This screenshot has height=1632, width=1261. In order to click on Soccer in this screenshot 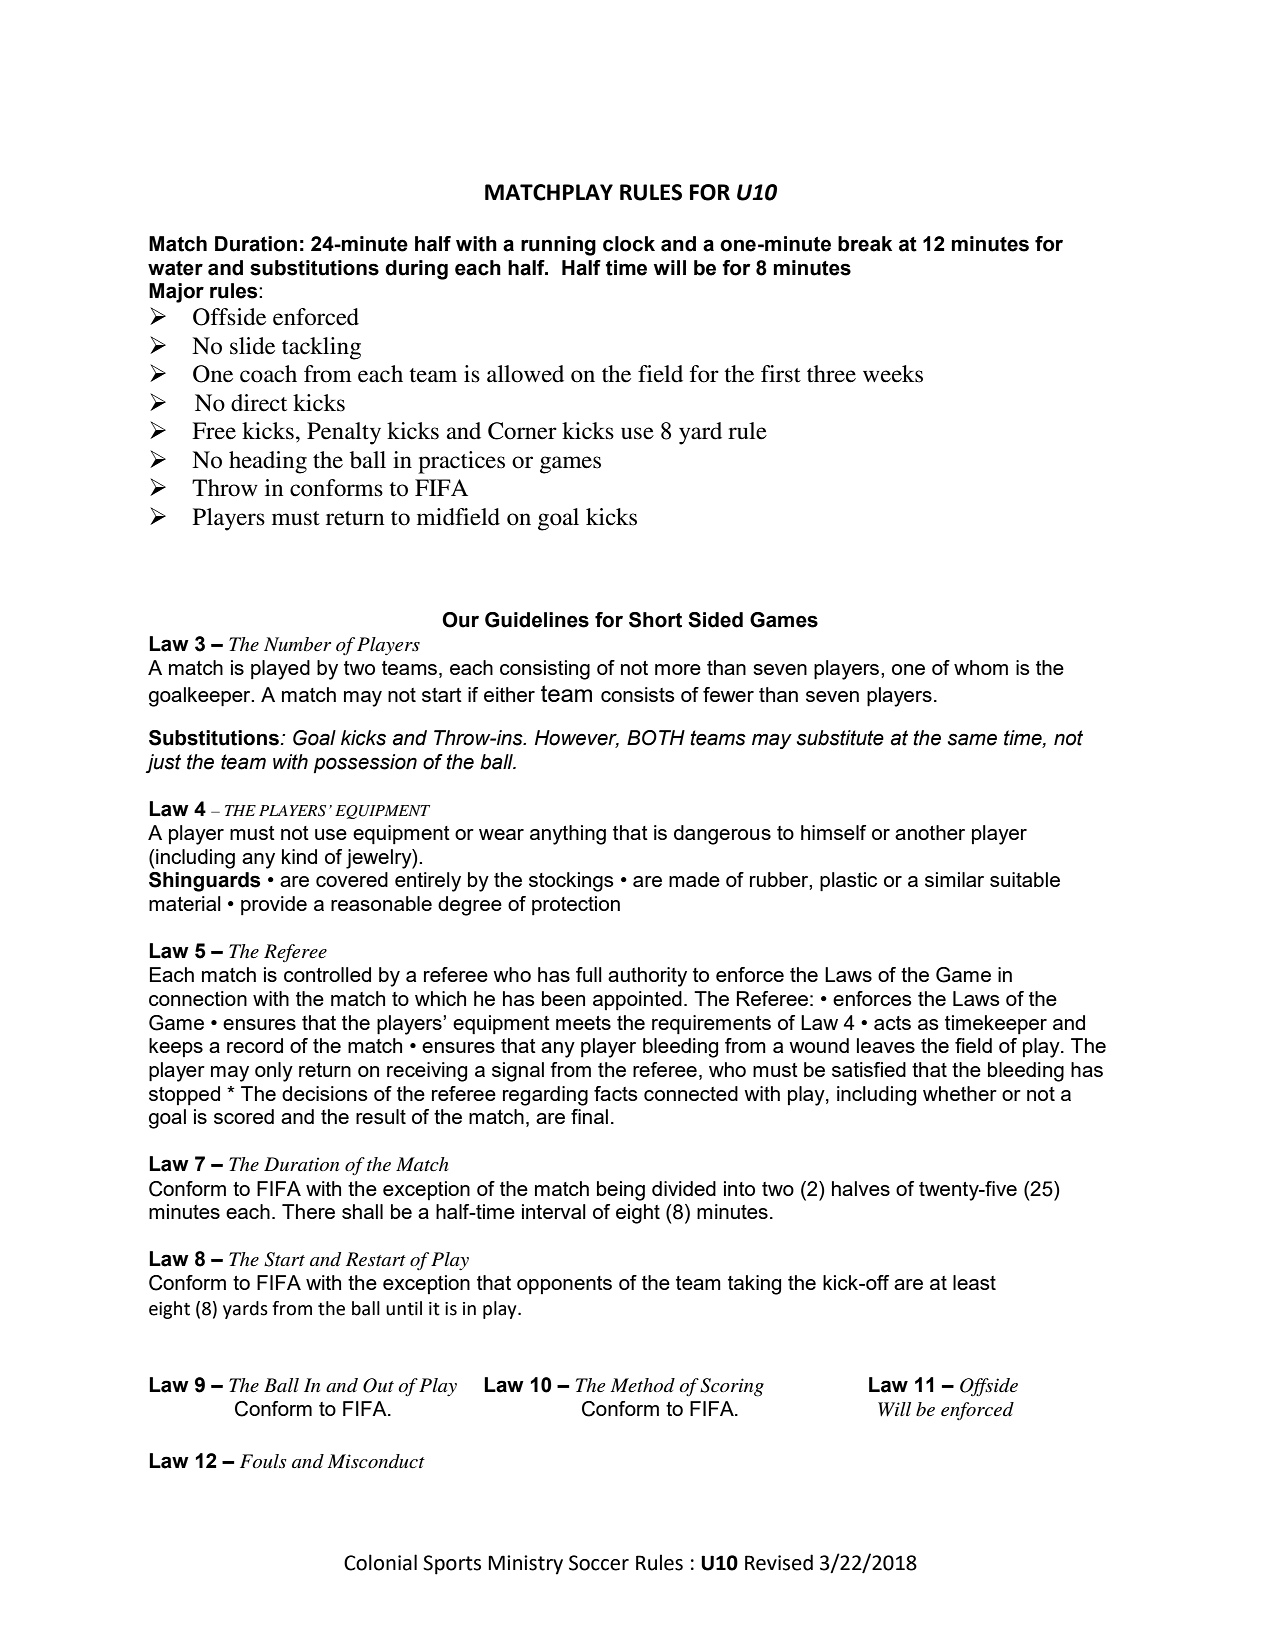, I will do `click(599, 1563)`.
